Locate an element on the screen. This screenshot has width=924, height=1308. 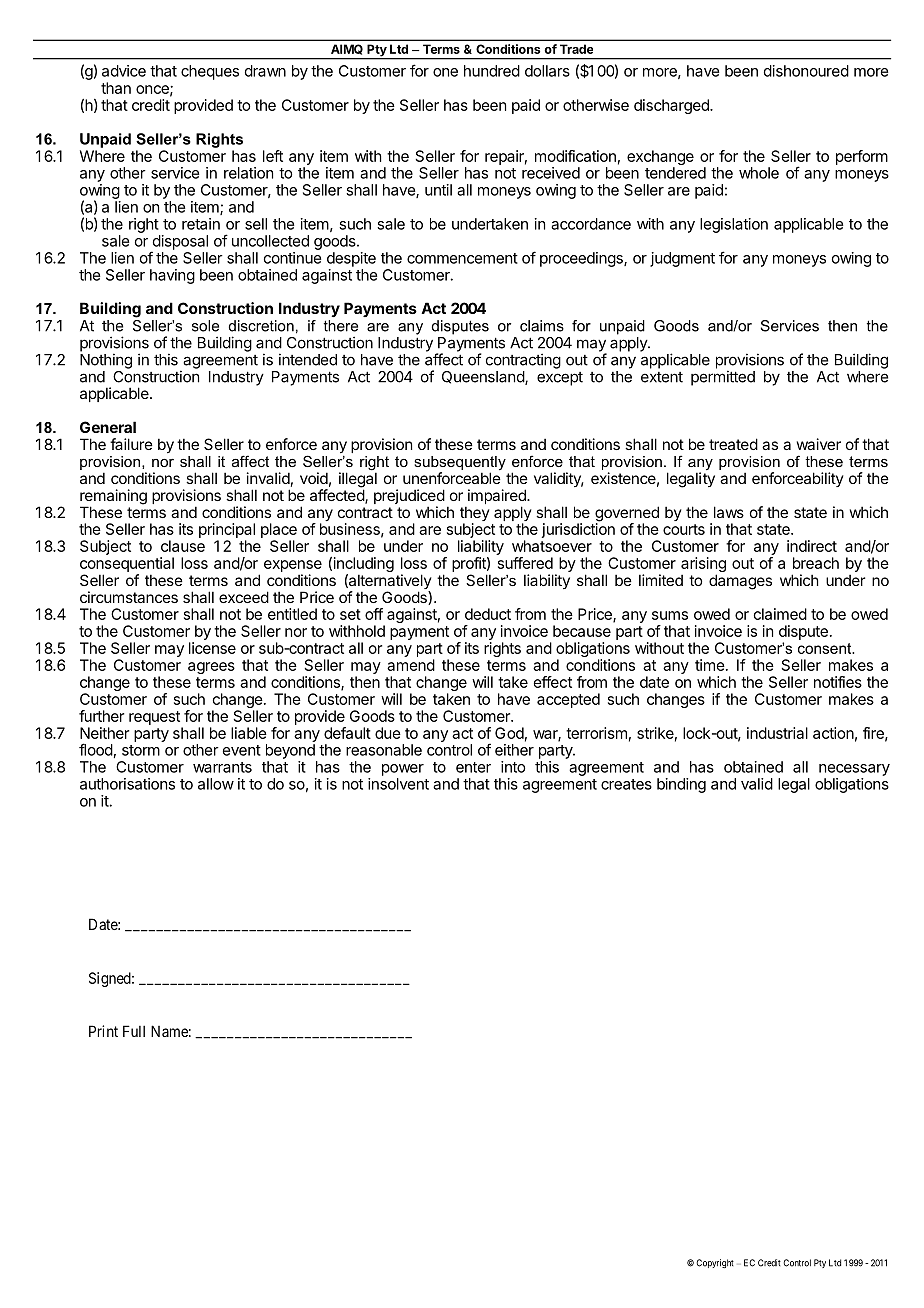
hundred is located at coordinates (492, 71).
